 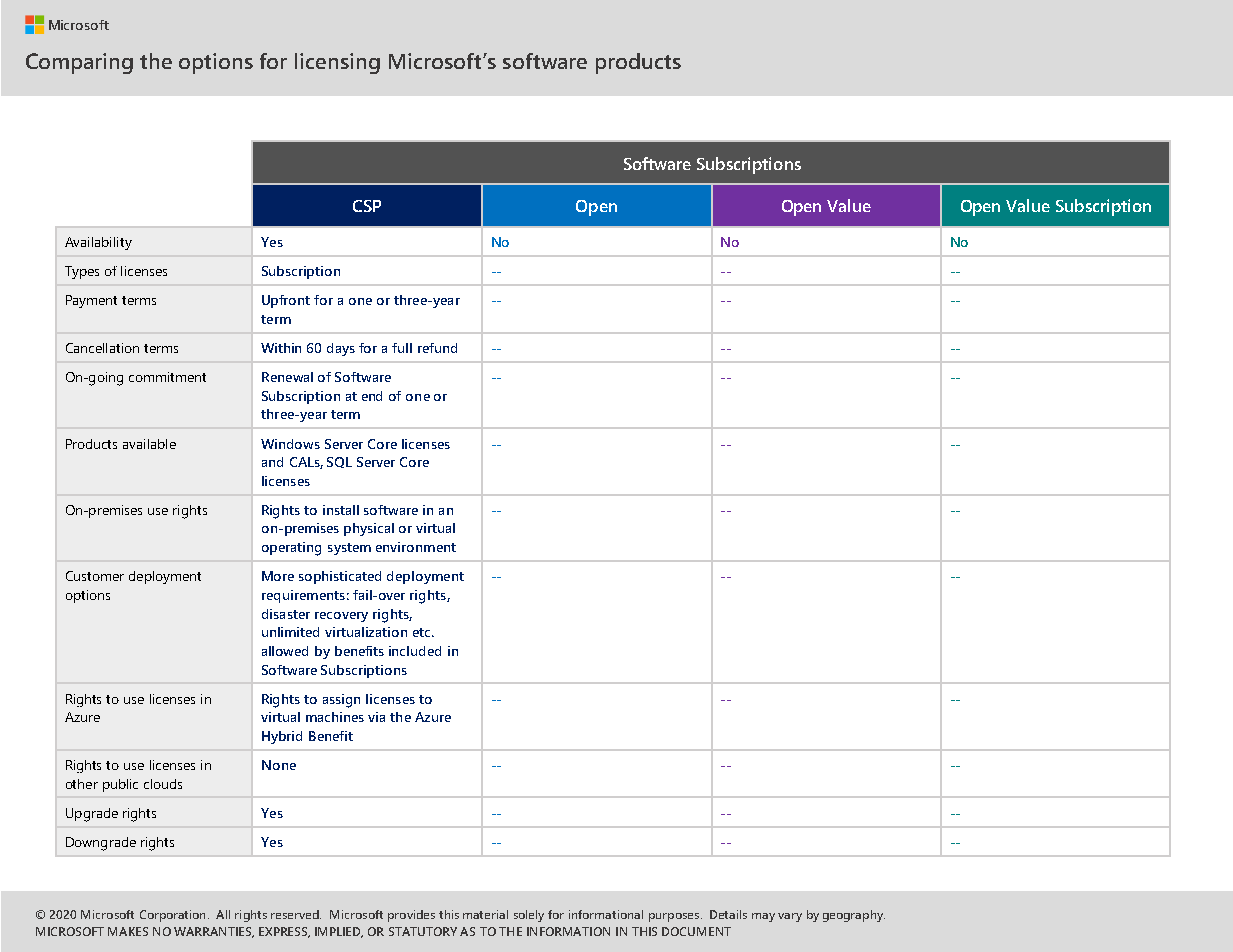 What do you see at coordinates (369, 529) in the screenshot?
I see `physical` at bounding box center [369, 529].
